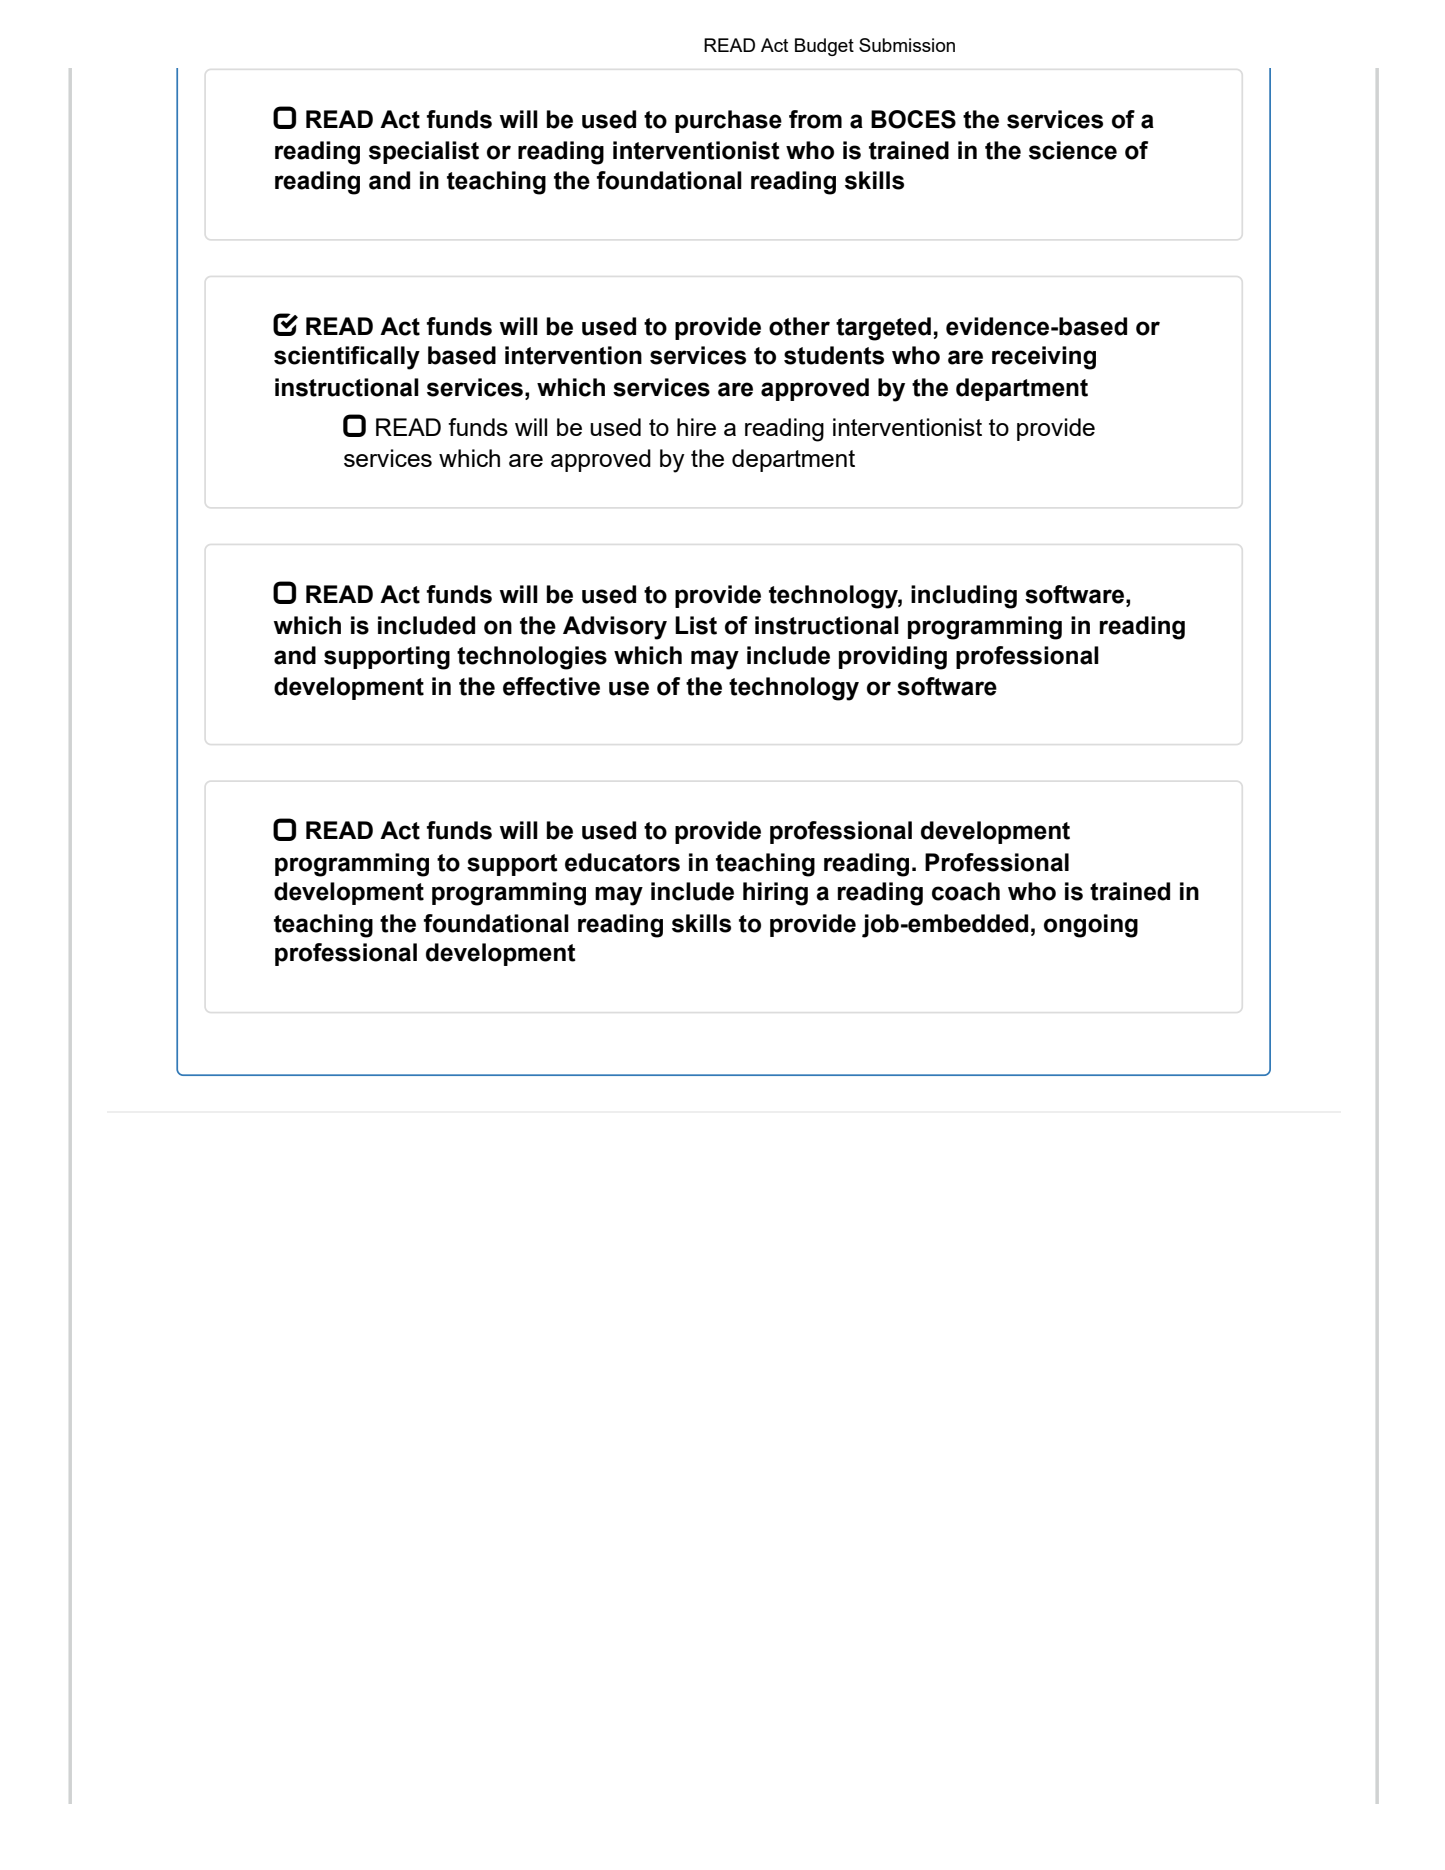  Describe the element at coordinates (615, 628) in the document. I see `Advisory` at that location.
